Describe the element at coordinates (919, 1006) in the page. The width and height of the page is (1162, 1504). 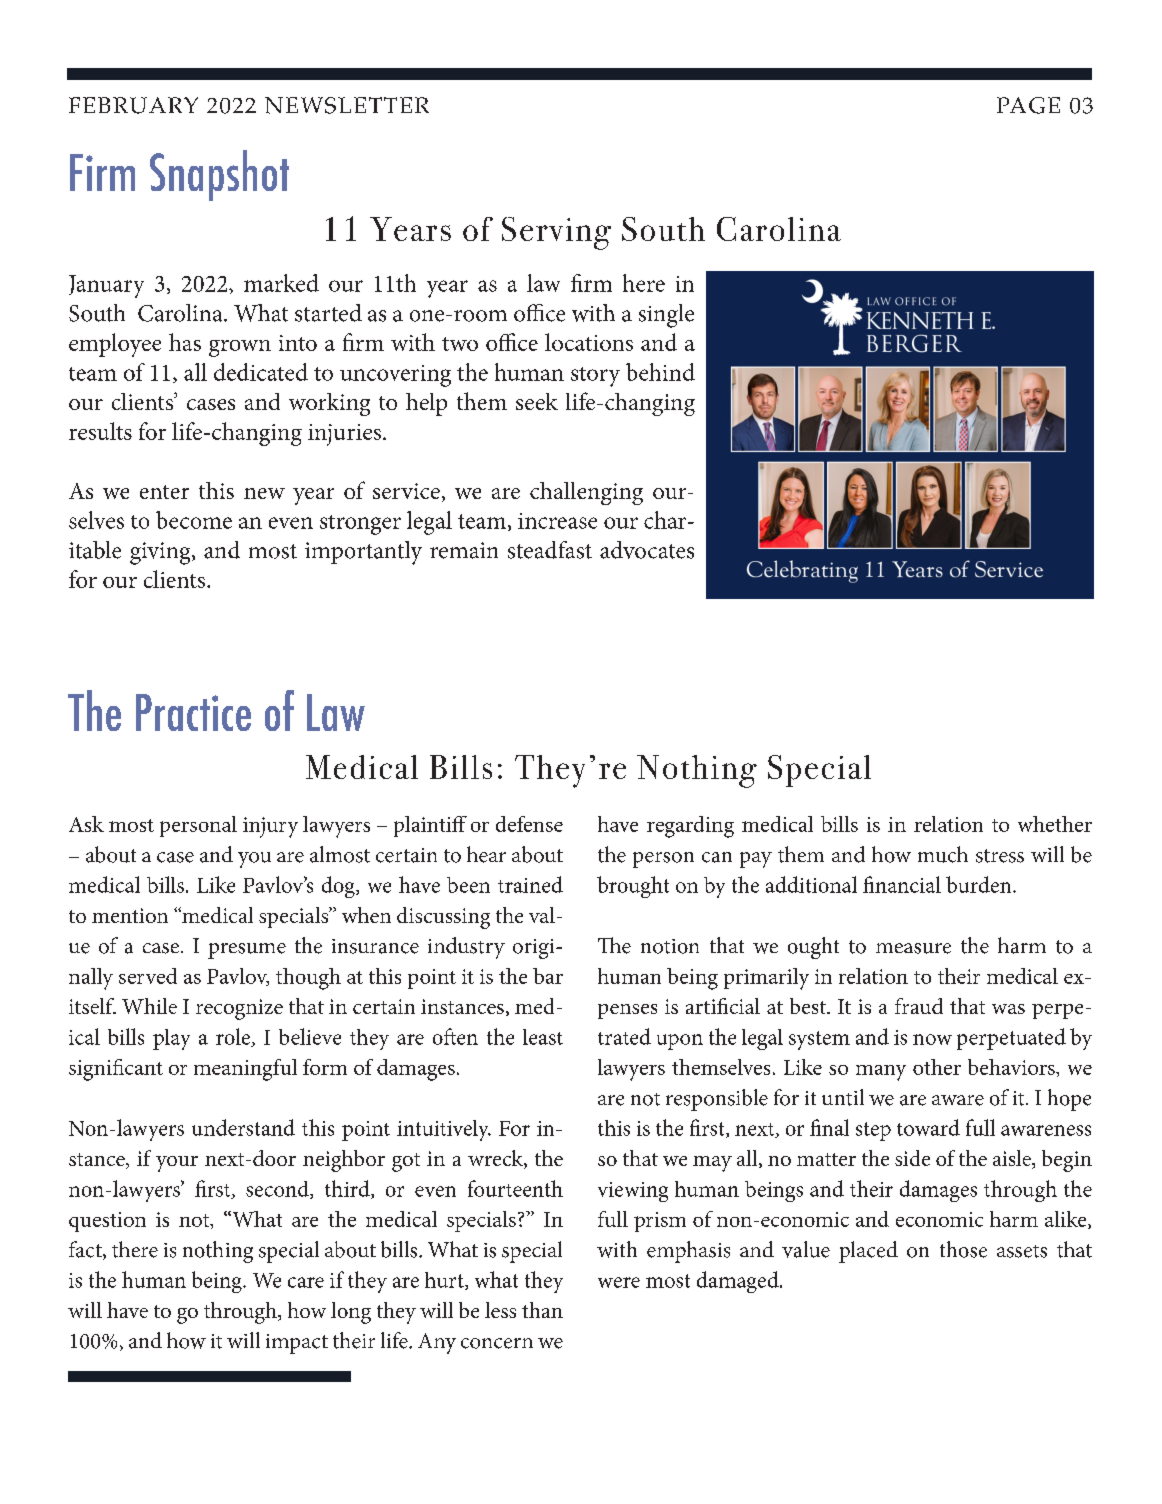
I see `fraud` at that location.
